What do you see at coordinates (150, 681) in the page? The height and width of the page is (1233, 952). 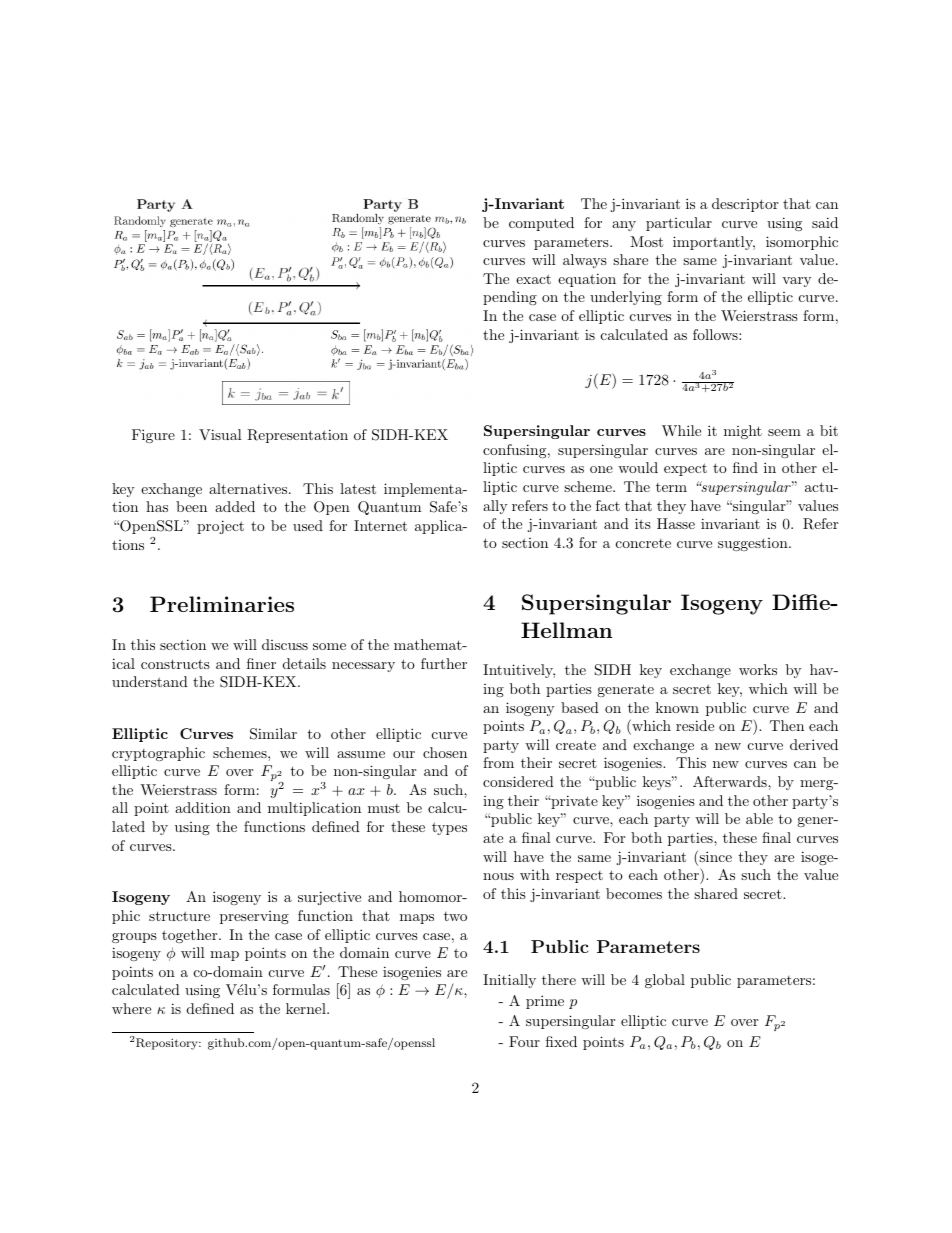 I see `understand` at bounding box center [150, 681].
